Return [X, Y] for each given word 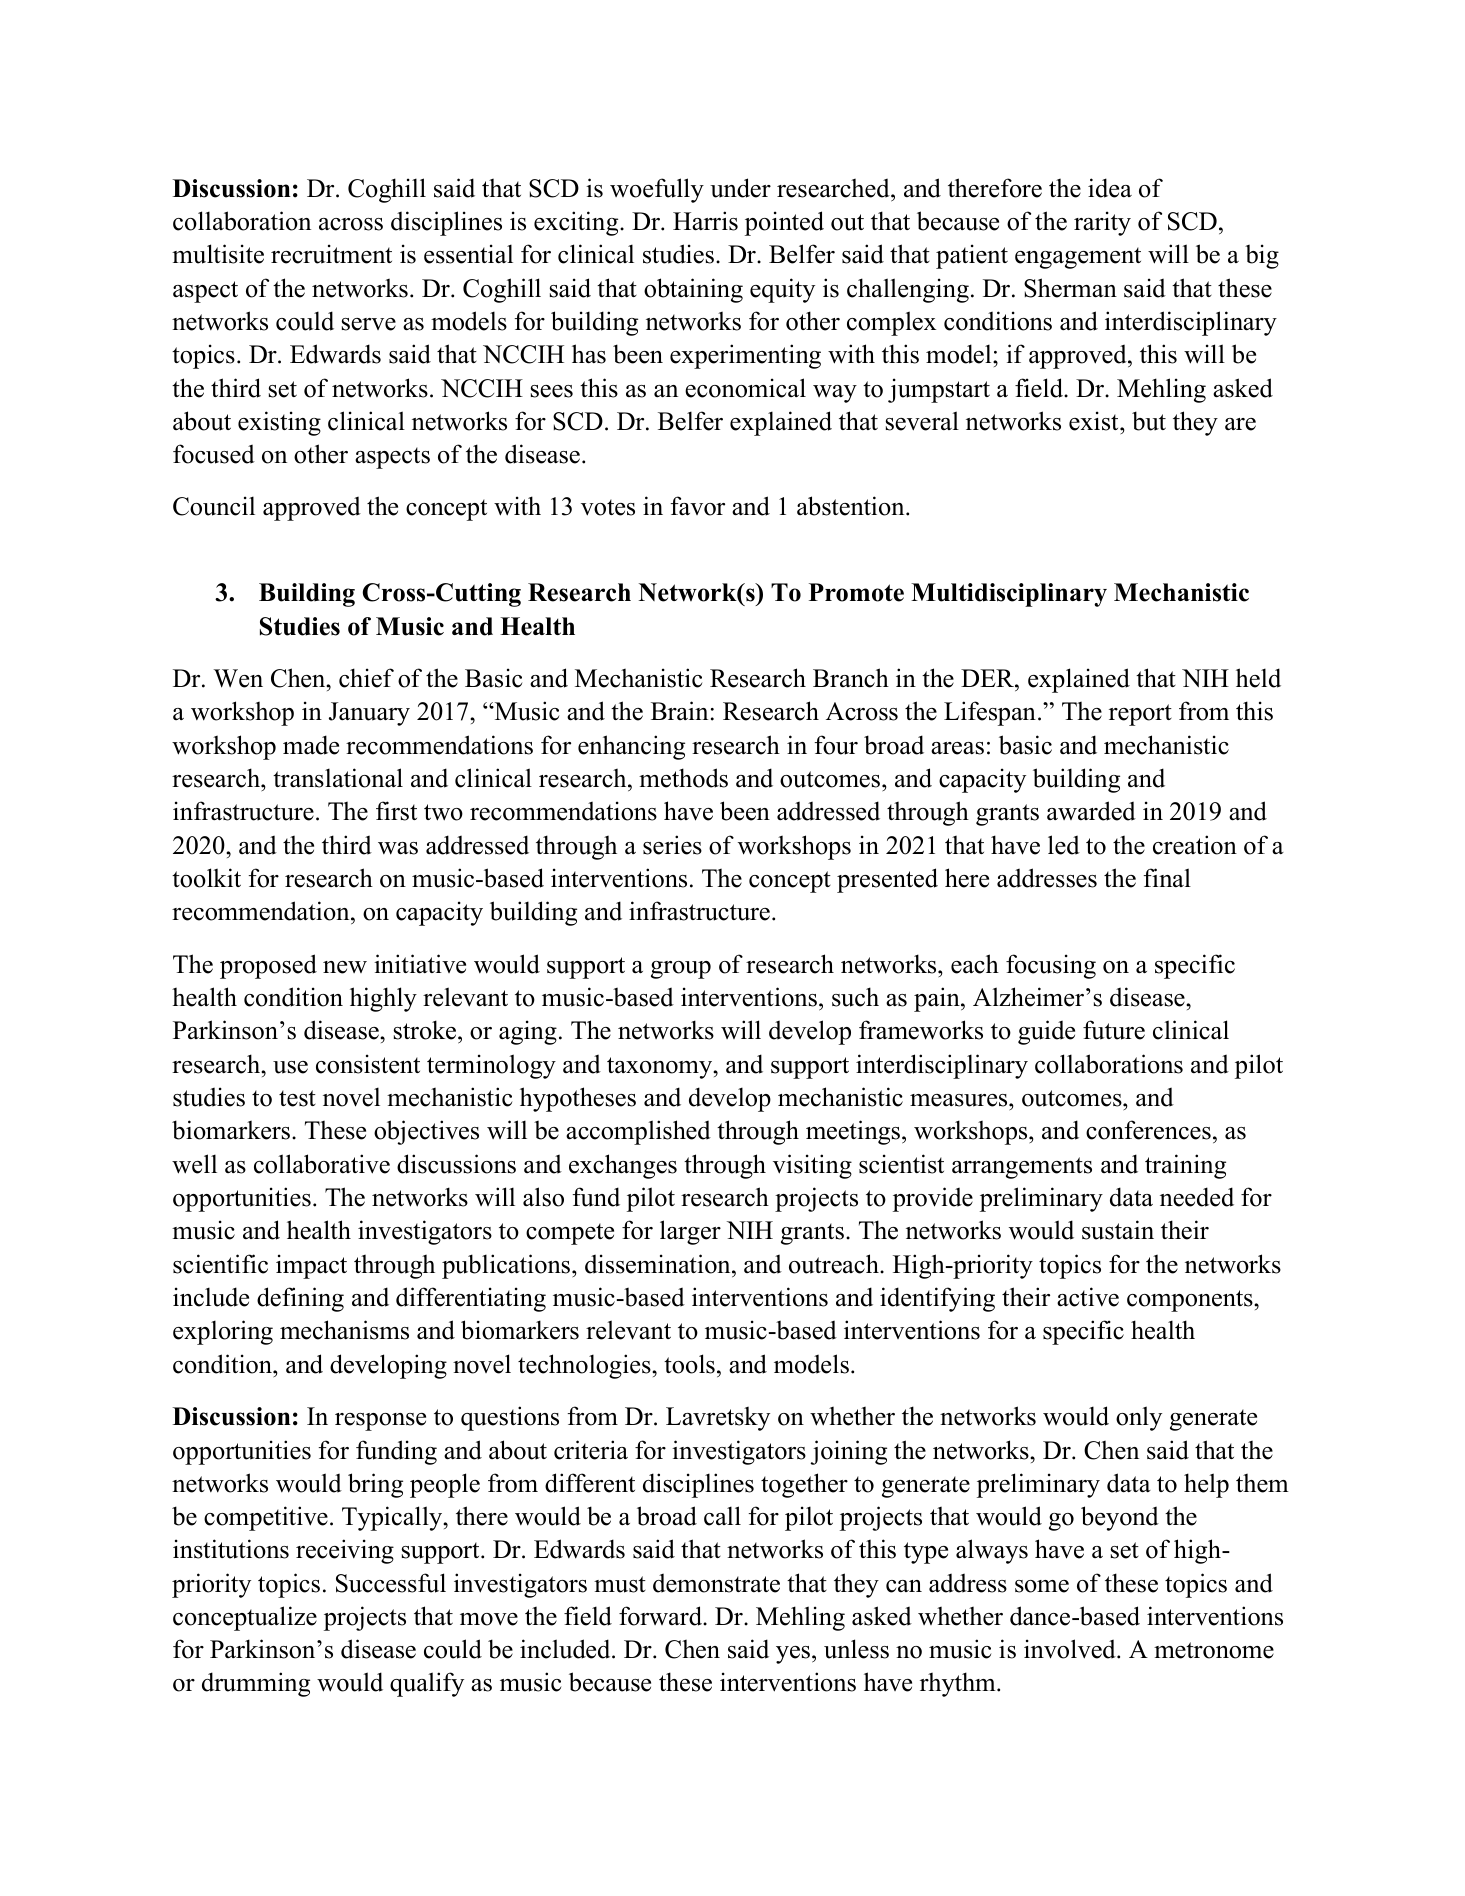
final [1167, 877]
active [1088, 1297]
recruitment [331, 254]
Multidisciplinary [1009, 595]
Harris [705, 221]
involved [1071, 1649]
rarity [1102, 223]
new [345, 967]
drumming [256, 1684]
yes [793, 1655]
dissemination [659, 1264]
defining [300, 1299]
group [681, 970]
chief [366, 678]
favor [698, 506]
